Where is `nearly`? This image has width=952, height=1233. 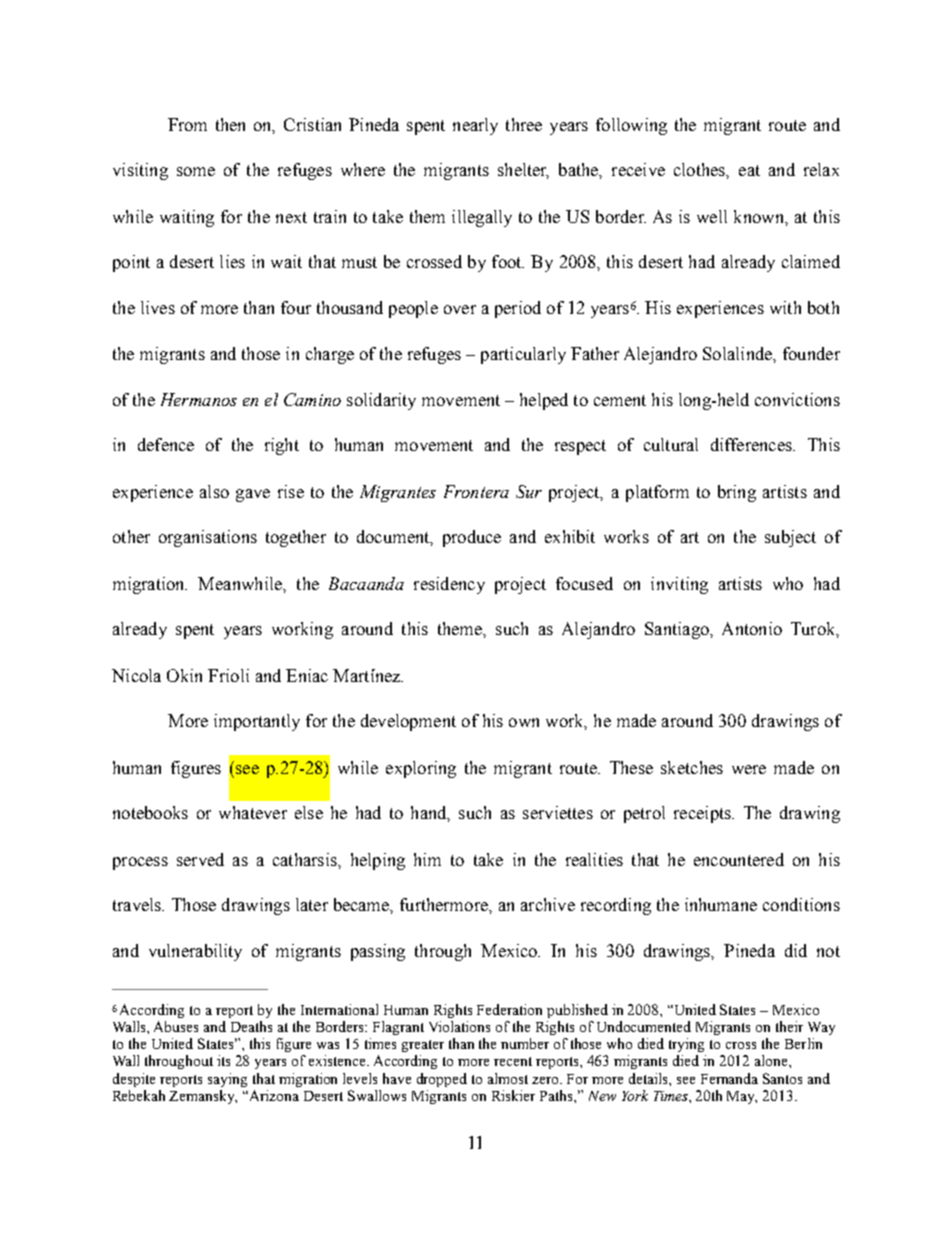 nearly is located at coordinates (475, 126).
